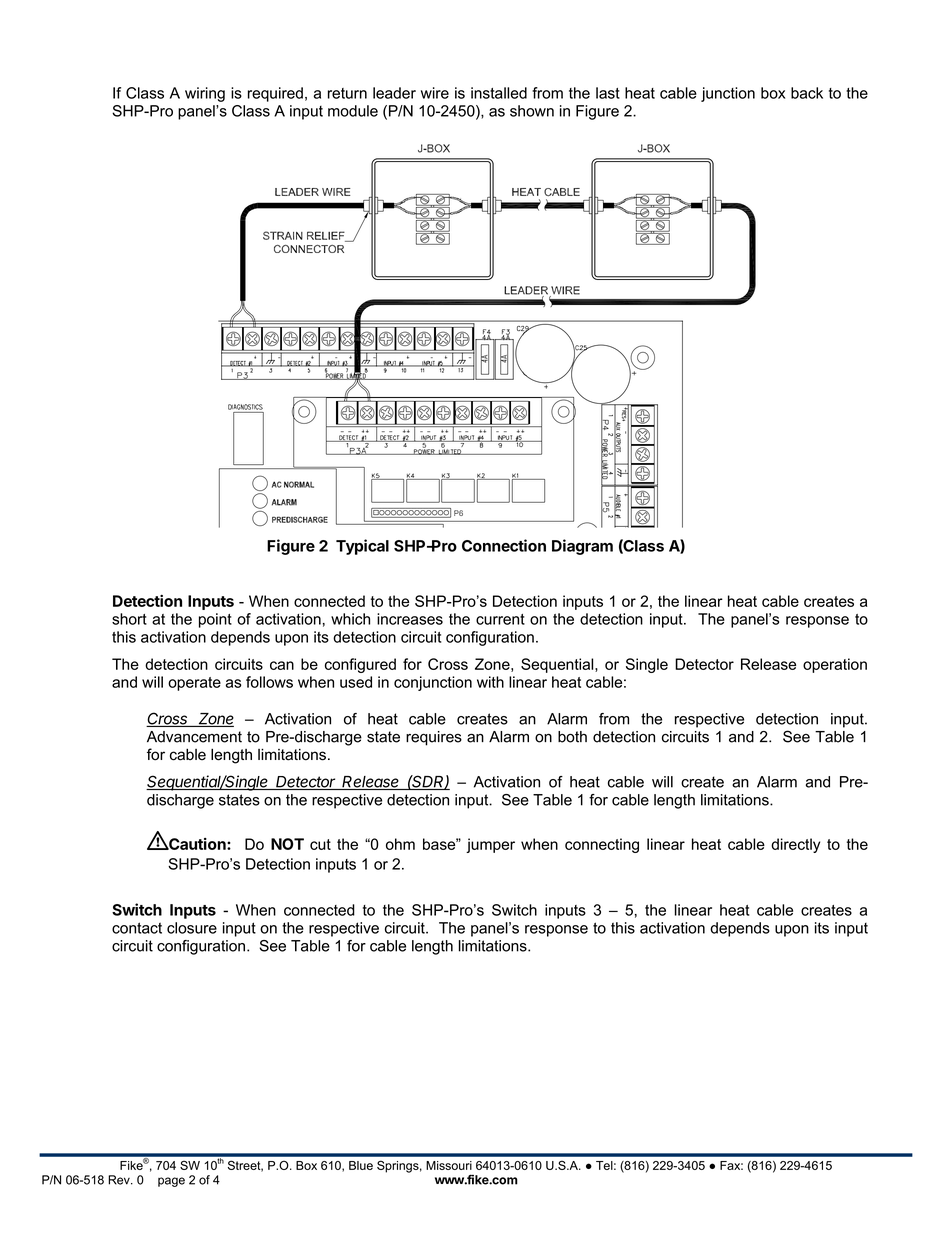 The width and height of the screenshot is (952, 1233). I want to click on Connection, so click(504, 545).
